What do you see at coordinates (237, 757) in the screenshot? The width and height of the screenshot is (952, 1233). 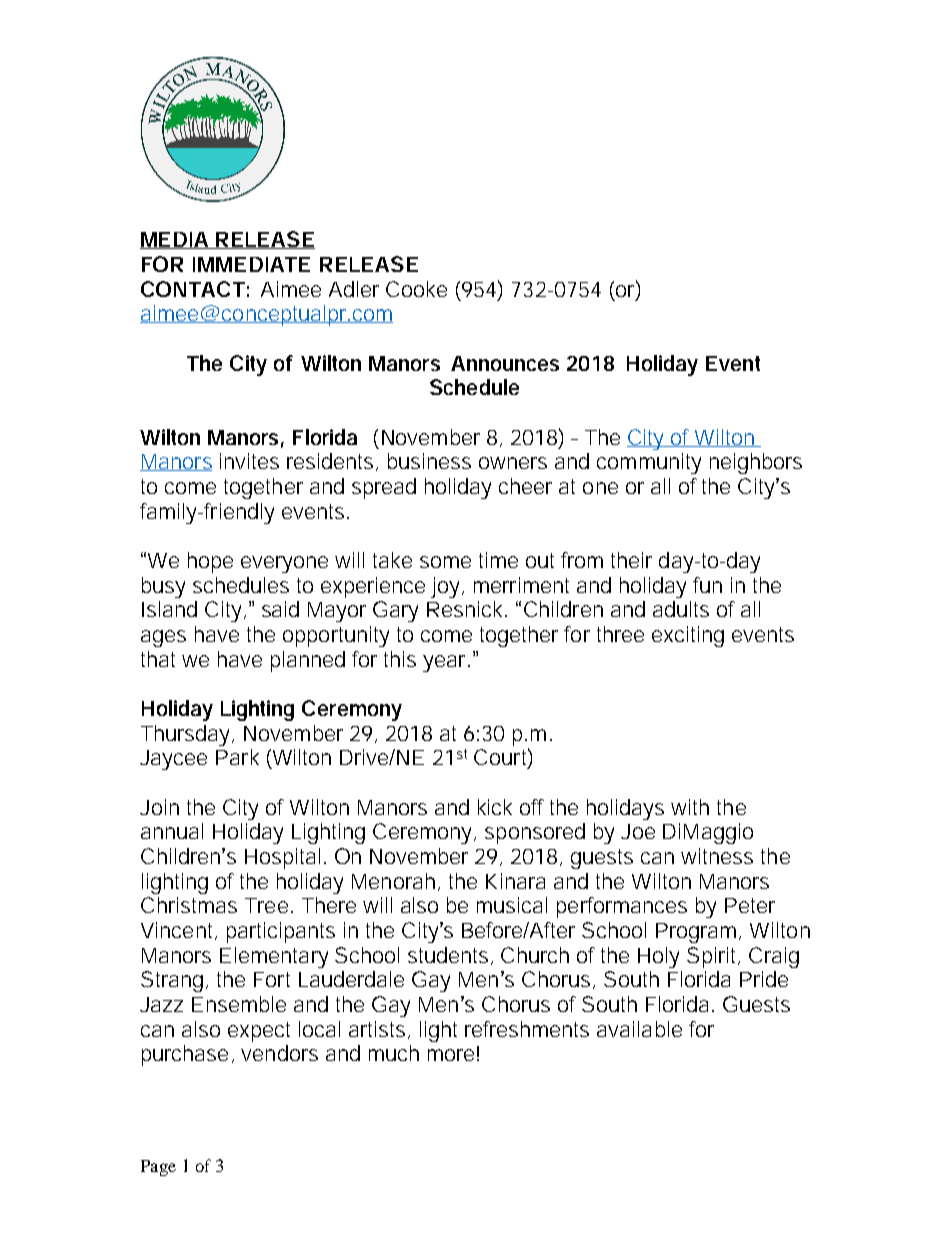 I see `Park` at bounding box center [237, 757].
